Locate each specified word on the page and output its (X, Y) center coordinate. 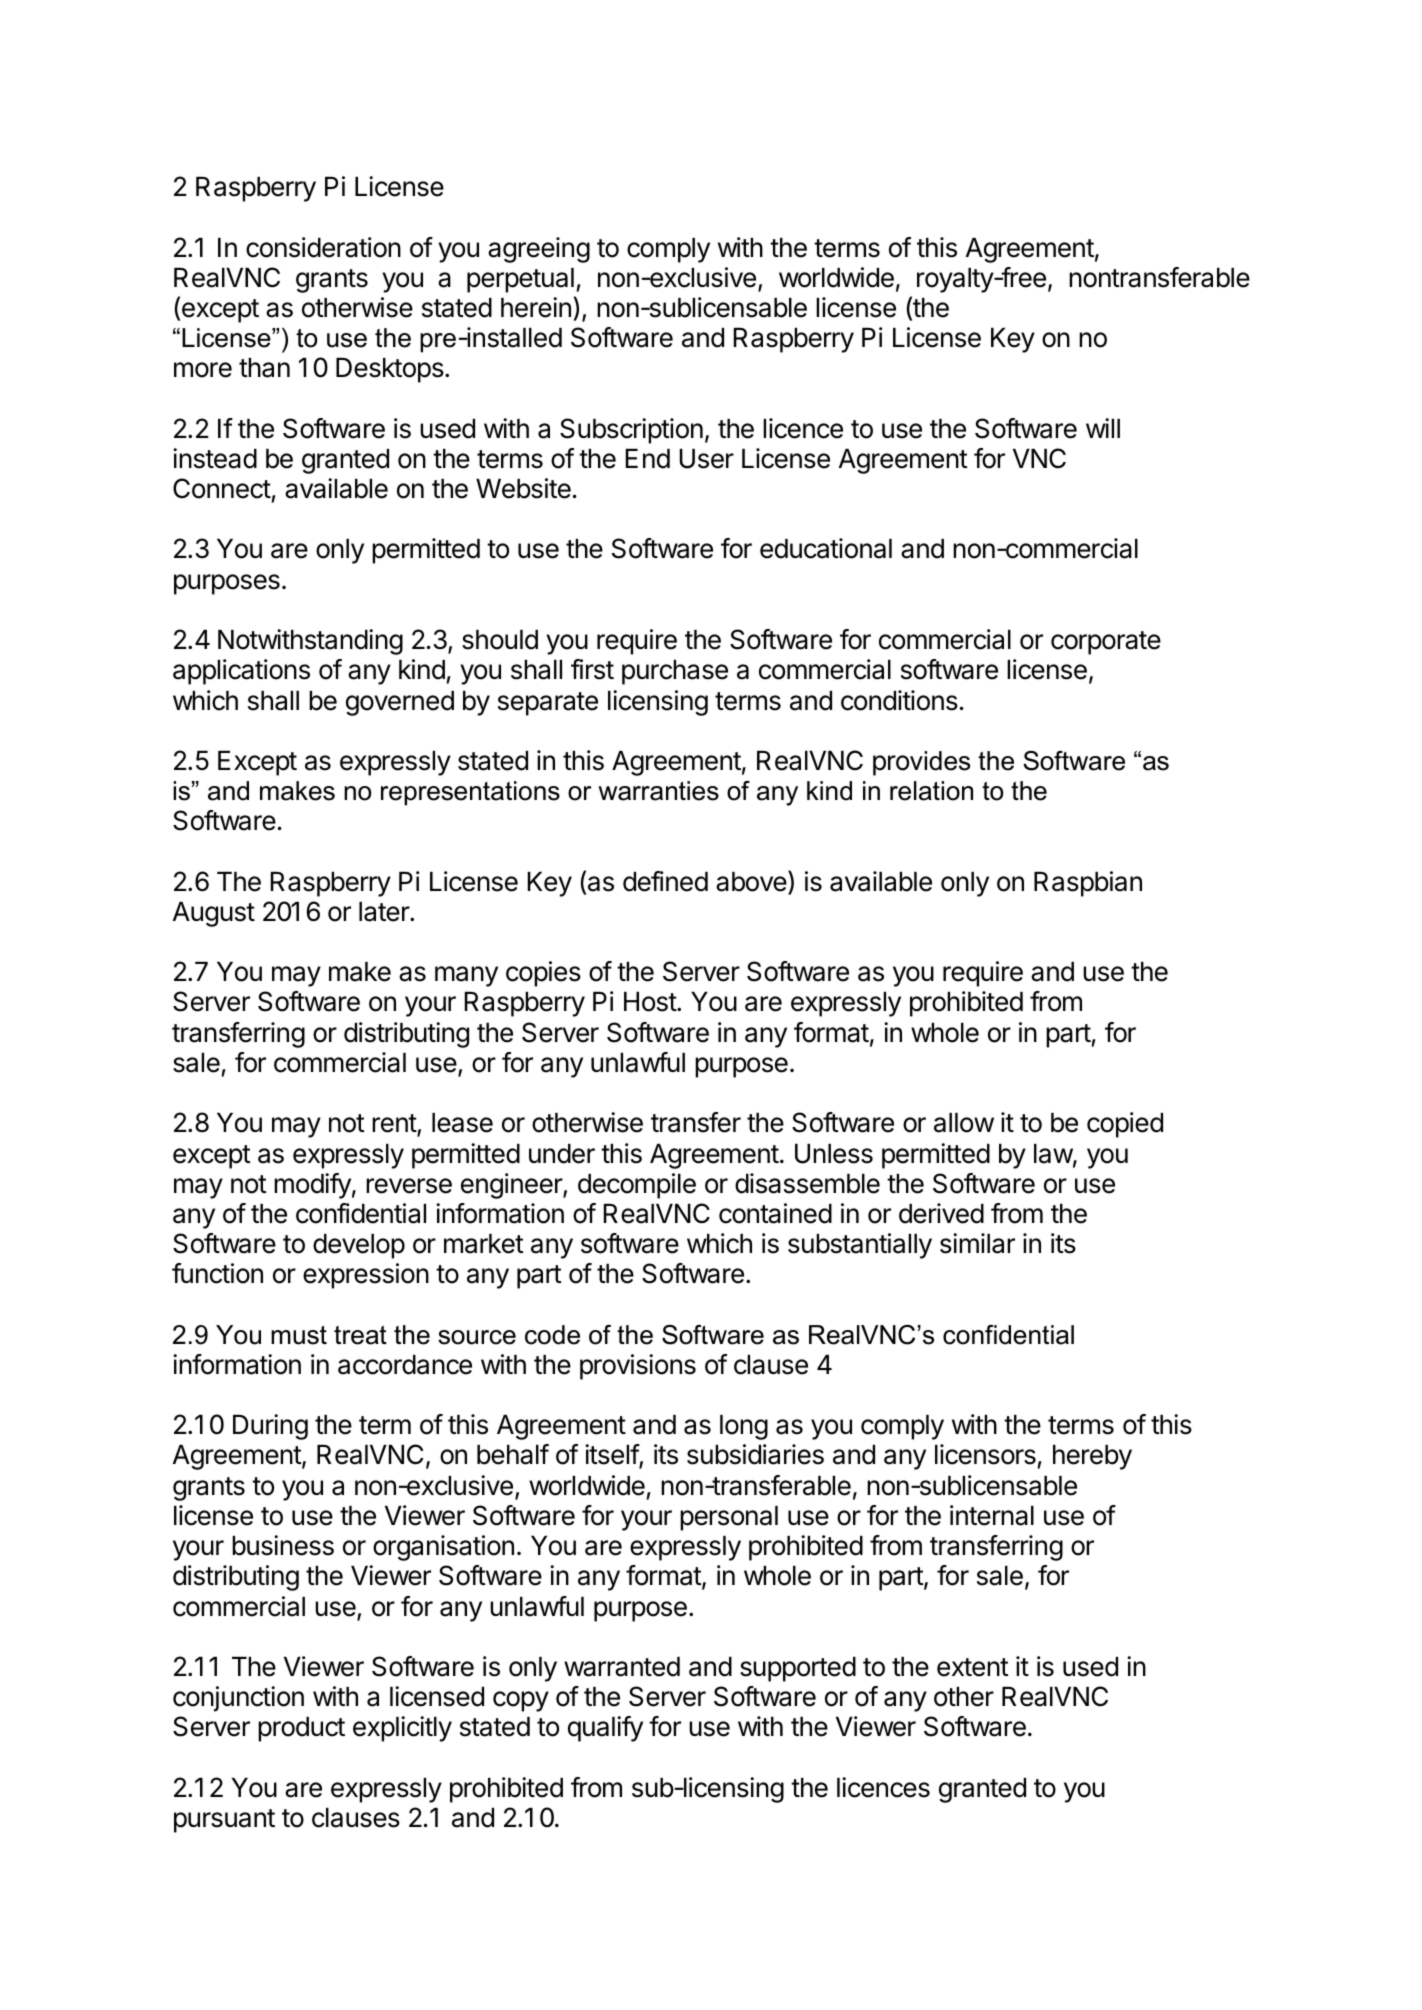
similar (977, 1243)
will (1103, 428)
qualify (605, 1729)
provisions (638, 1367)
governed (400, 703)
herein (536, 307)
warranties (658, 791)
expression (366, 1276)
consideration (323, 247)
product (301, 1729)
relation (931, 791)
